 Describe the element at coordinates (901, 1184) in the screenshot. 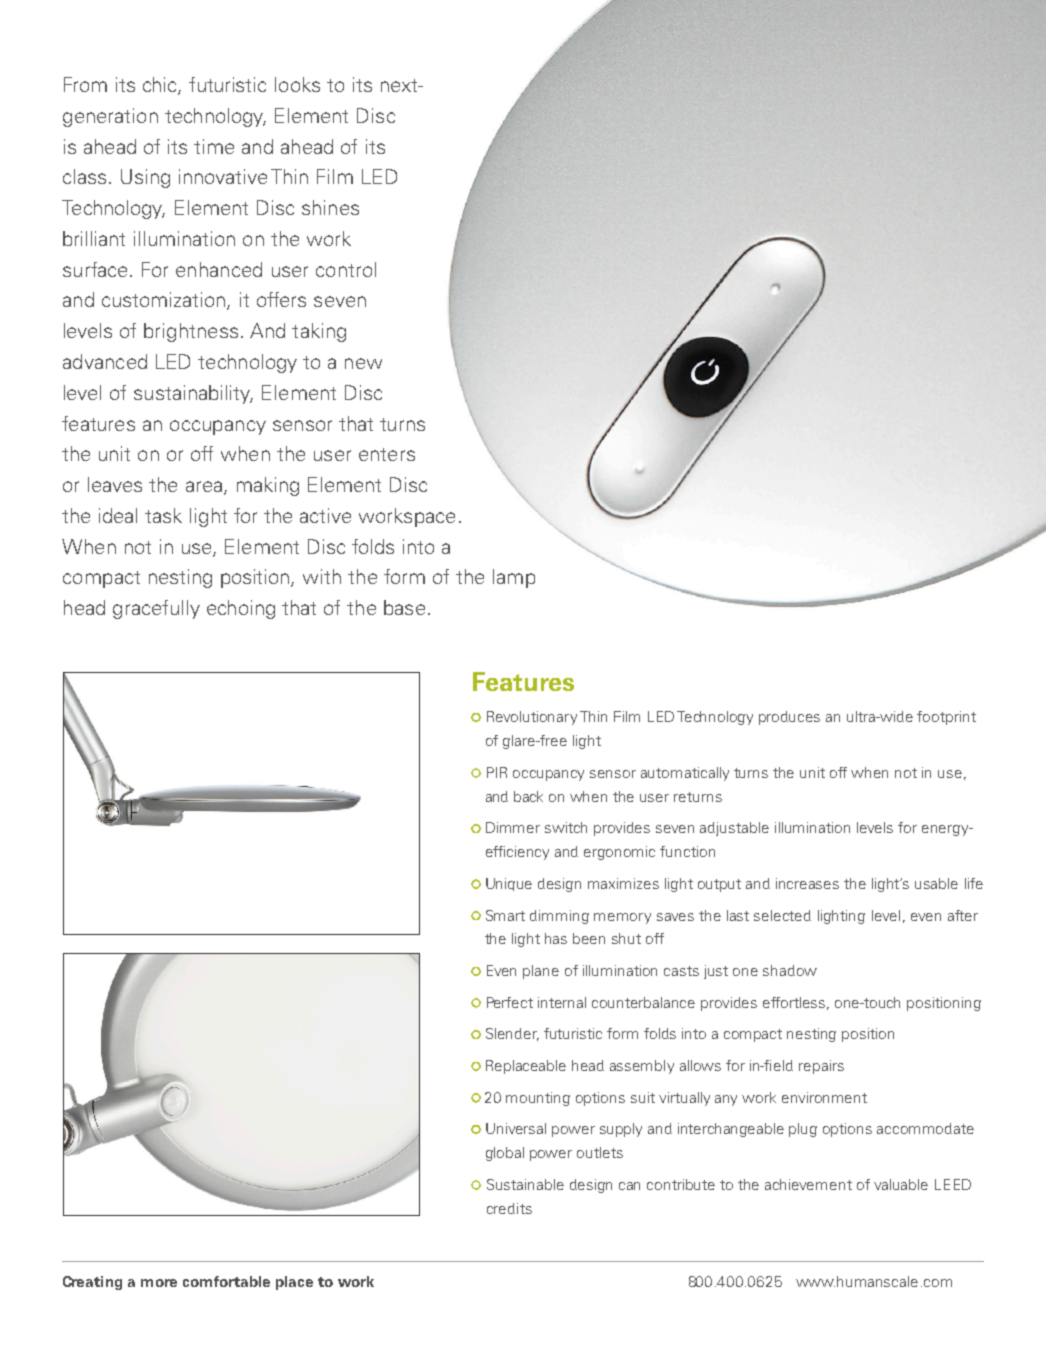

I see `valuable` at that location.
